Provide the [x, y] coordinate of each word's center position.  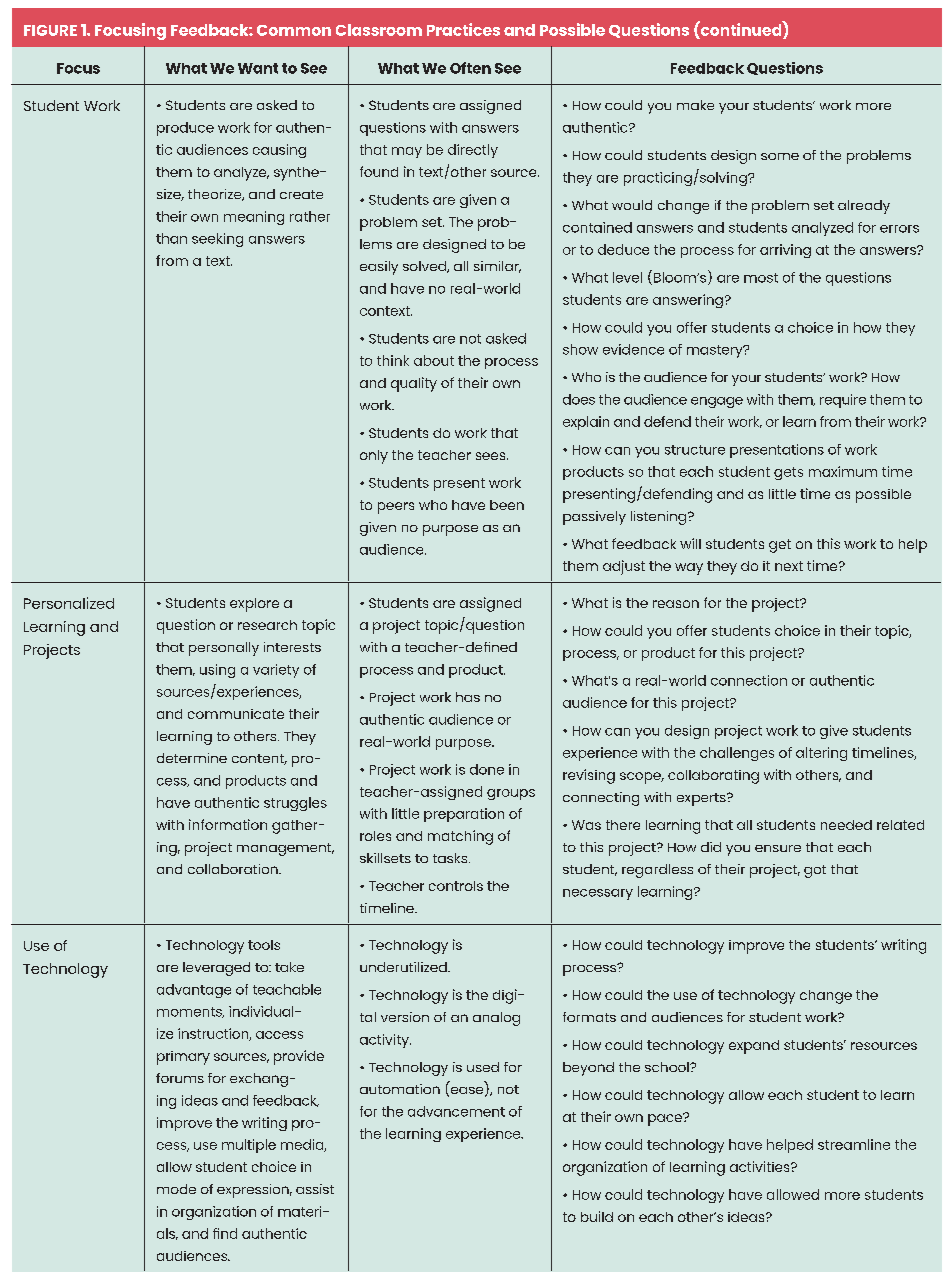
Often [470, 68]
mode [176, 1189]
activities [761, 1166]
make [695, 105]
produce [185, 129]
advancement [456, 1111]
